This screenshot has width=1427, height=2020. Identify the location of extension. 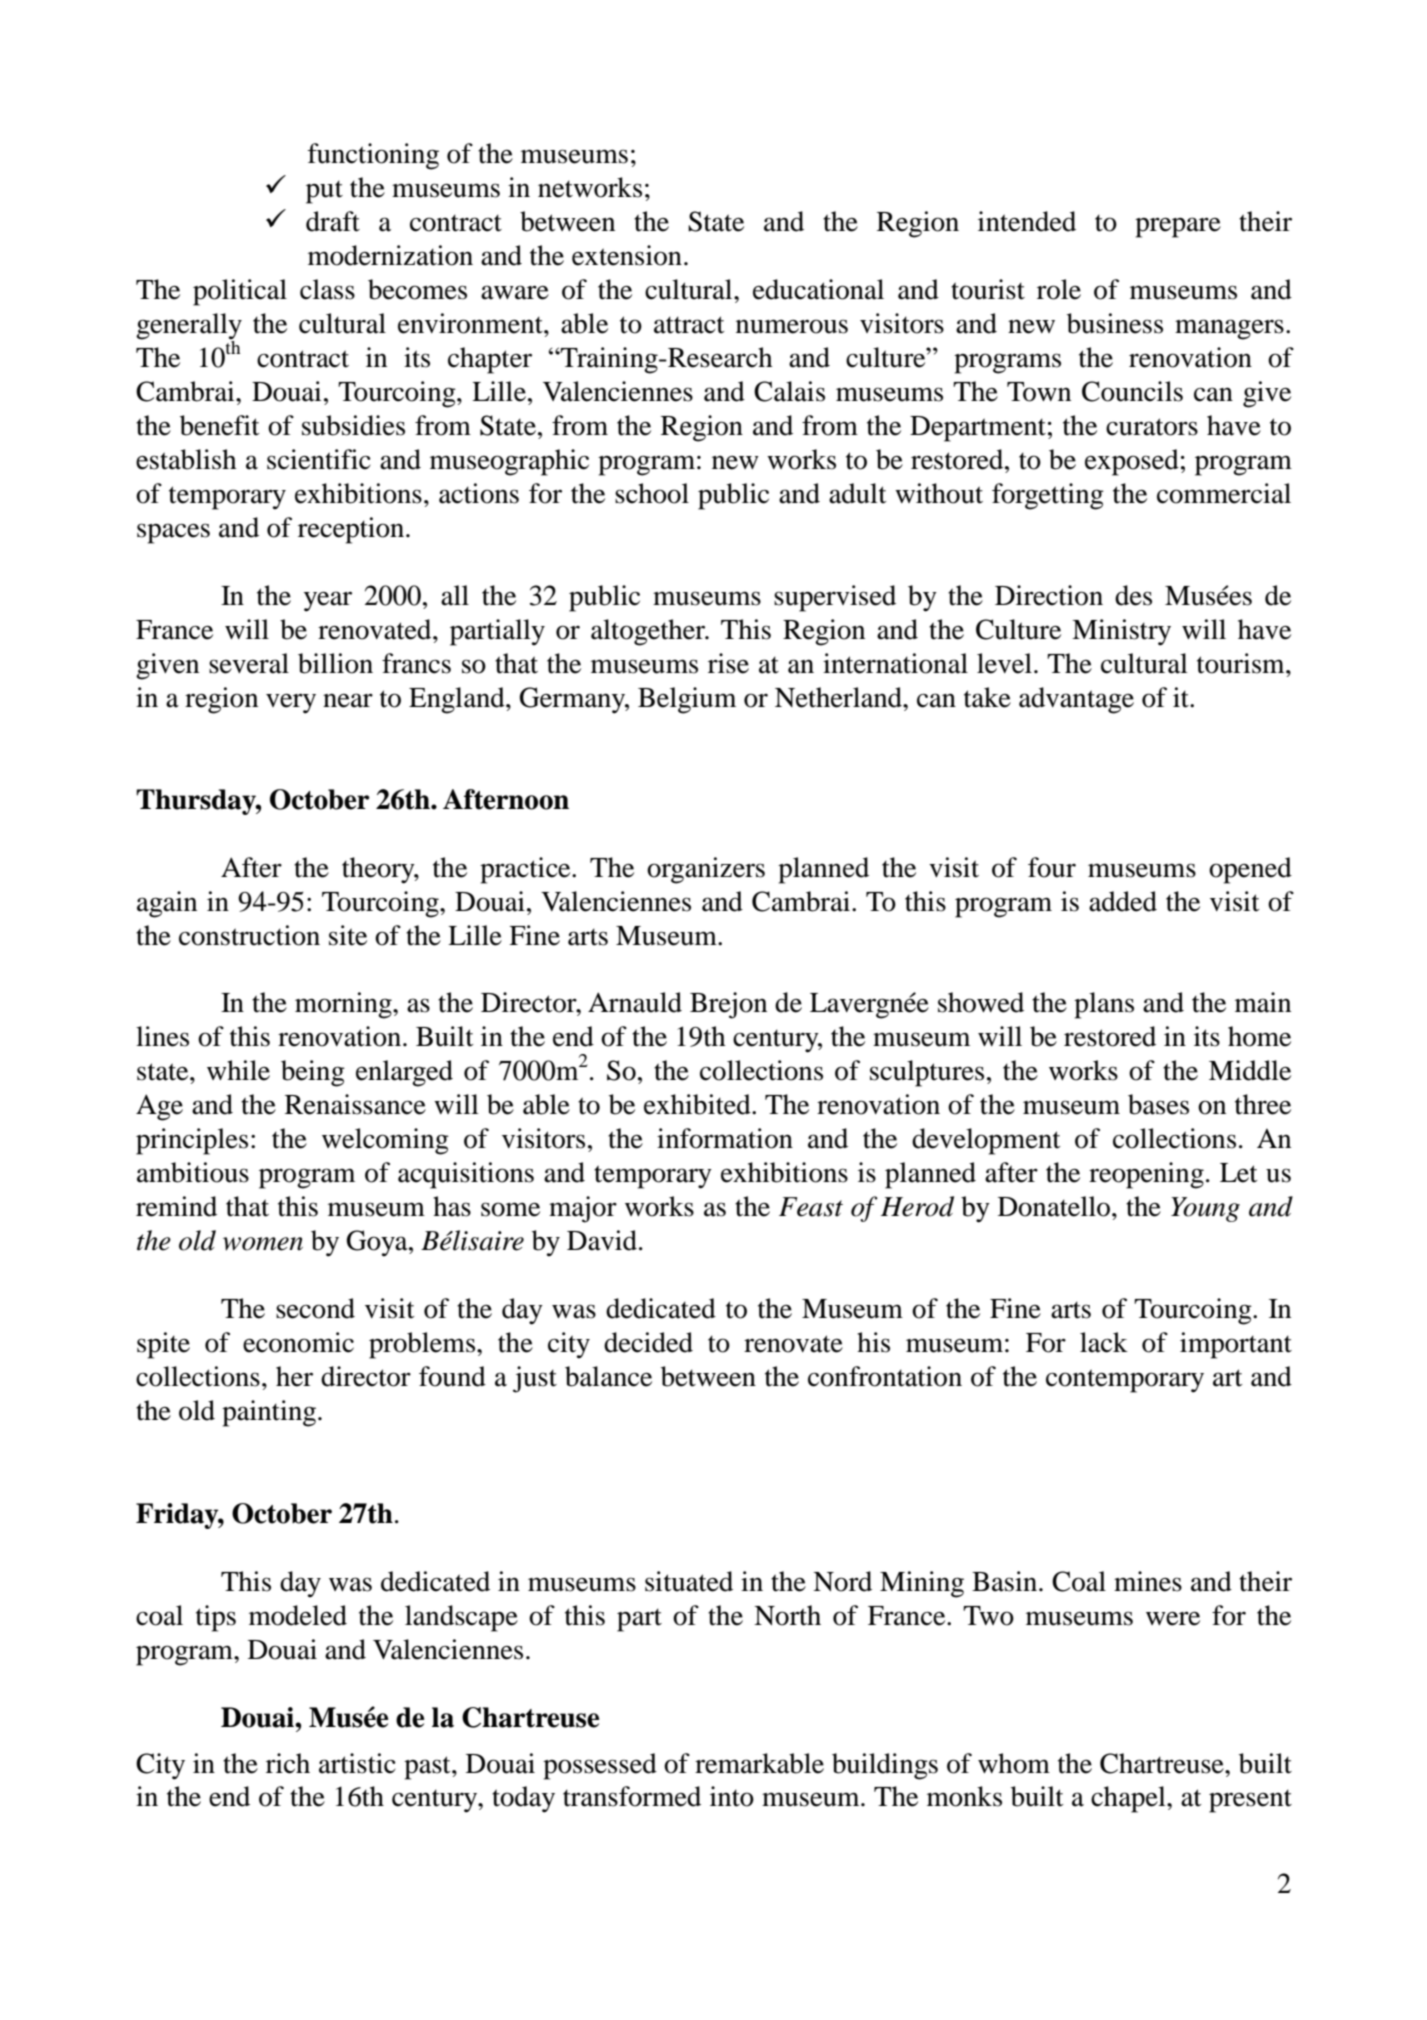
(627, 255).
